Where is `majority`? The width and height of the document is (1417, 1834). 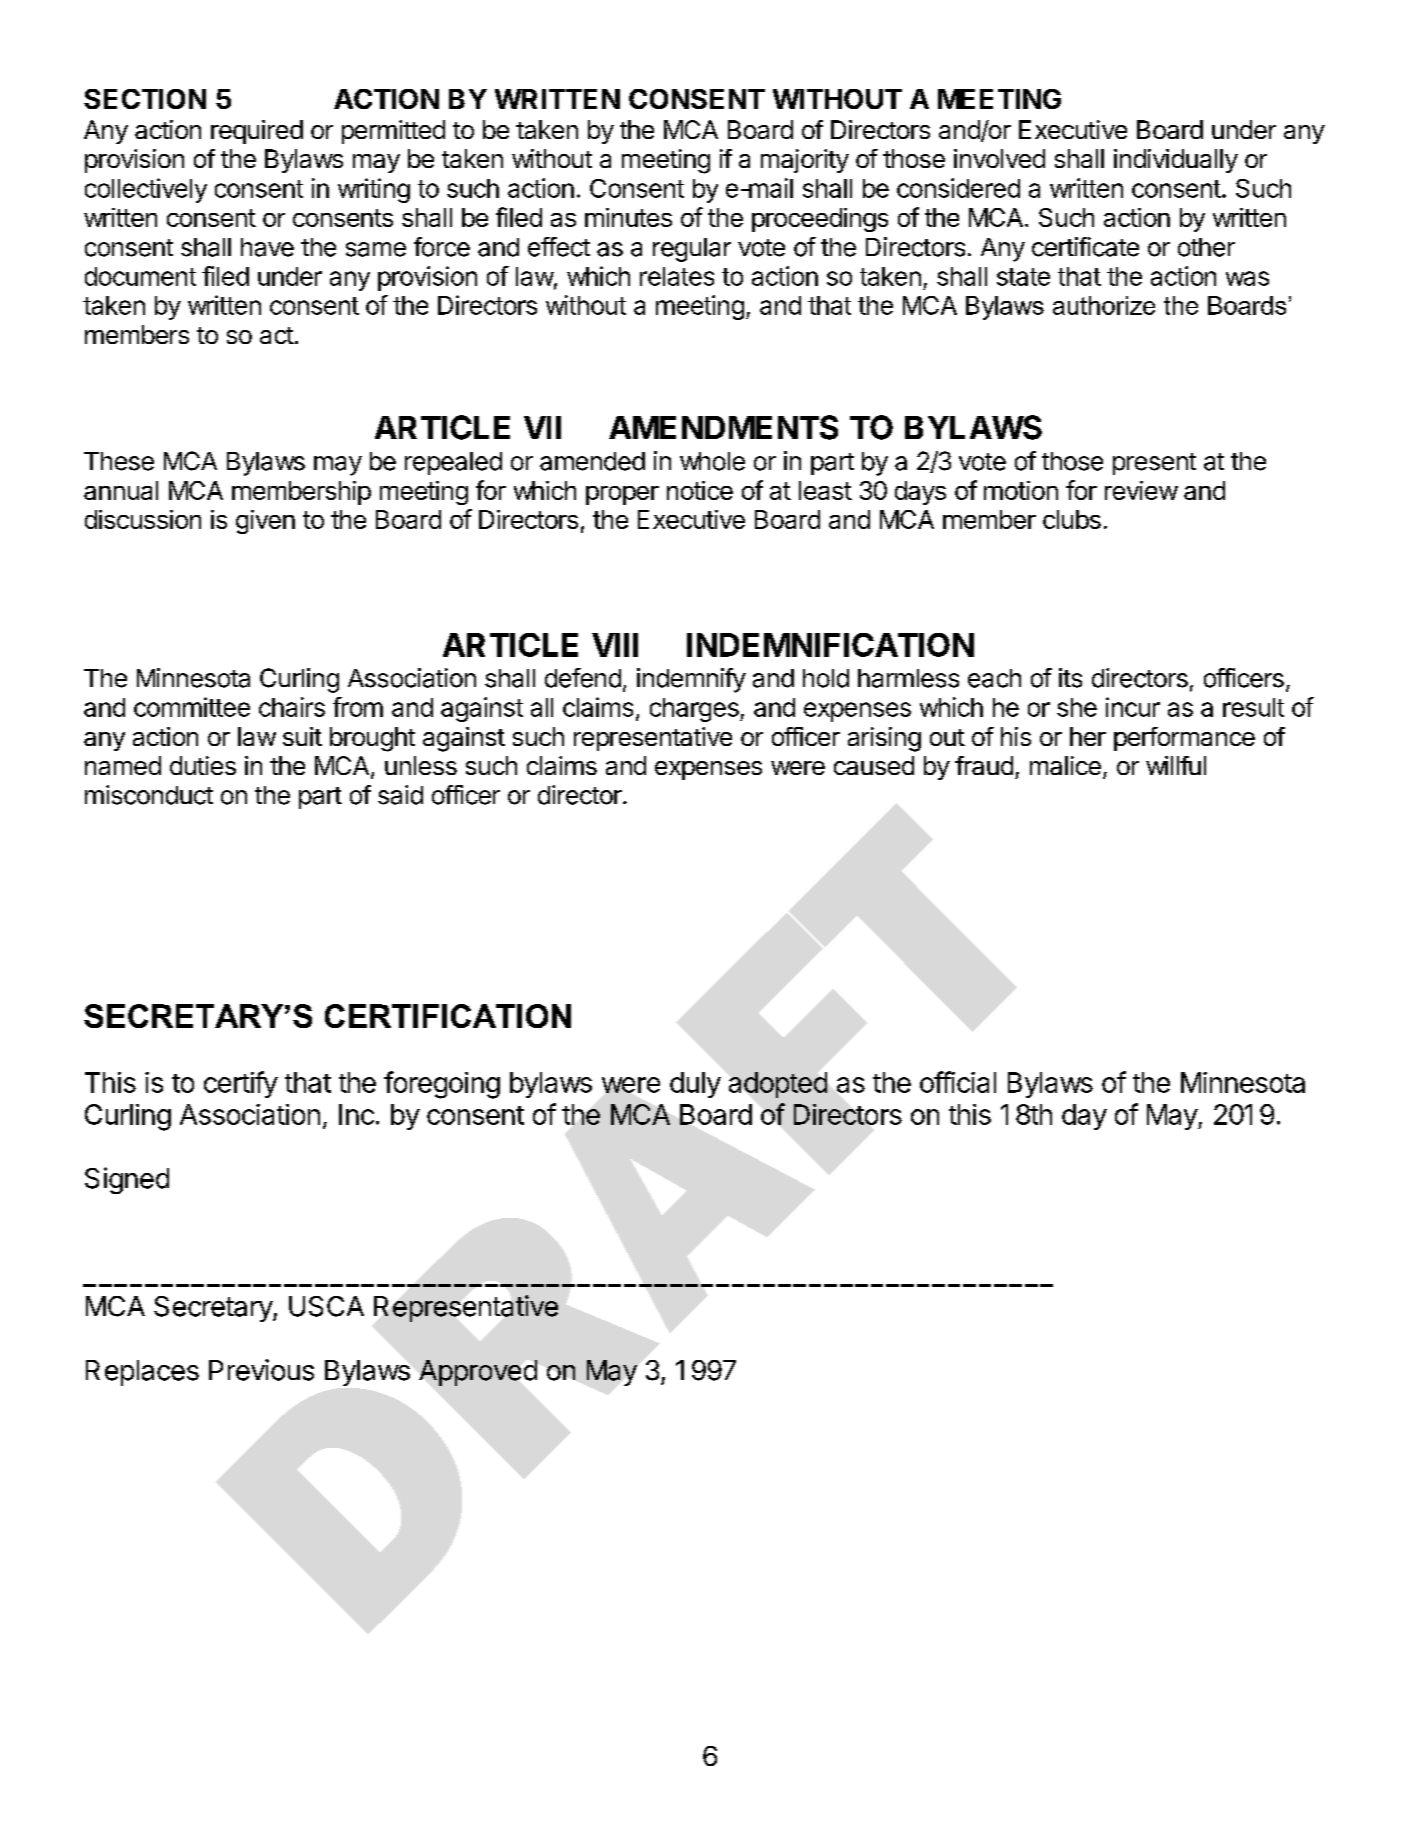 majority is located at coordinates (805, 161).
